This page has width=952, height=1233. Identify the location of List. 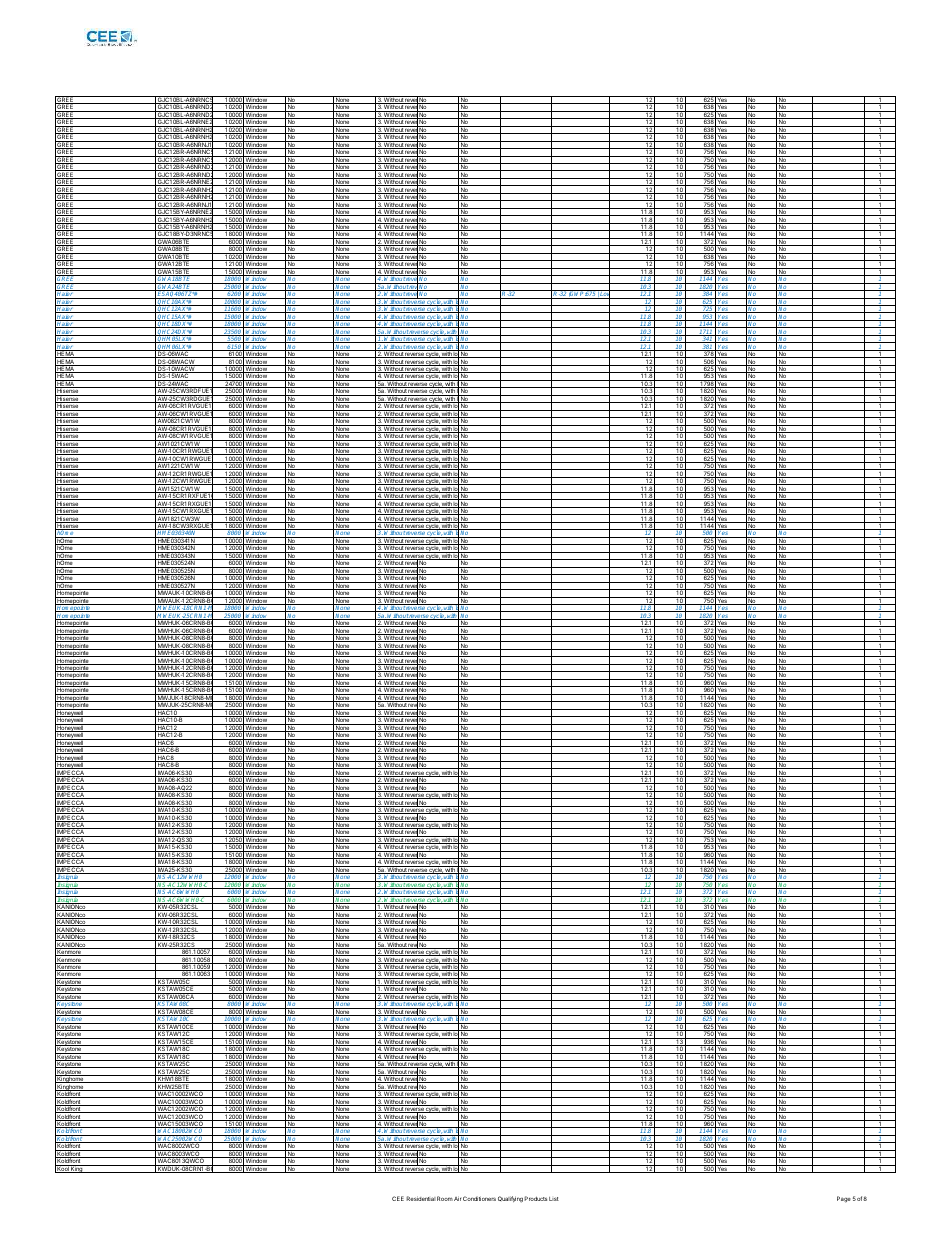
(554, 1199).
